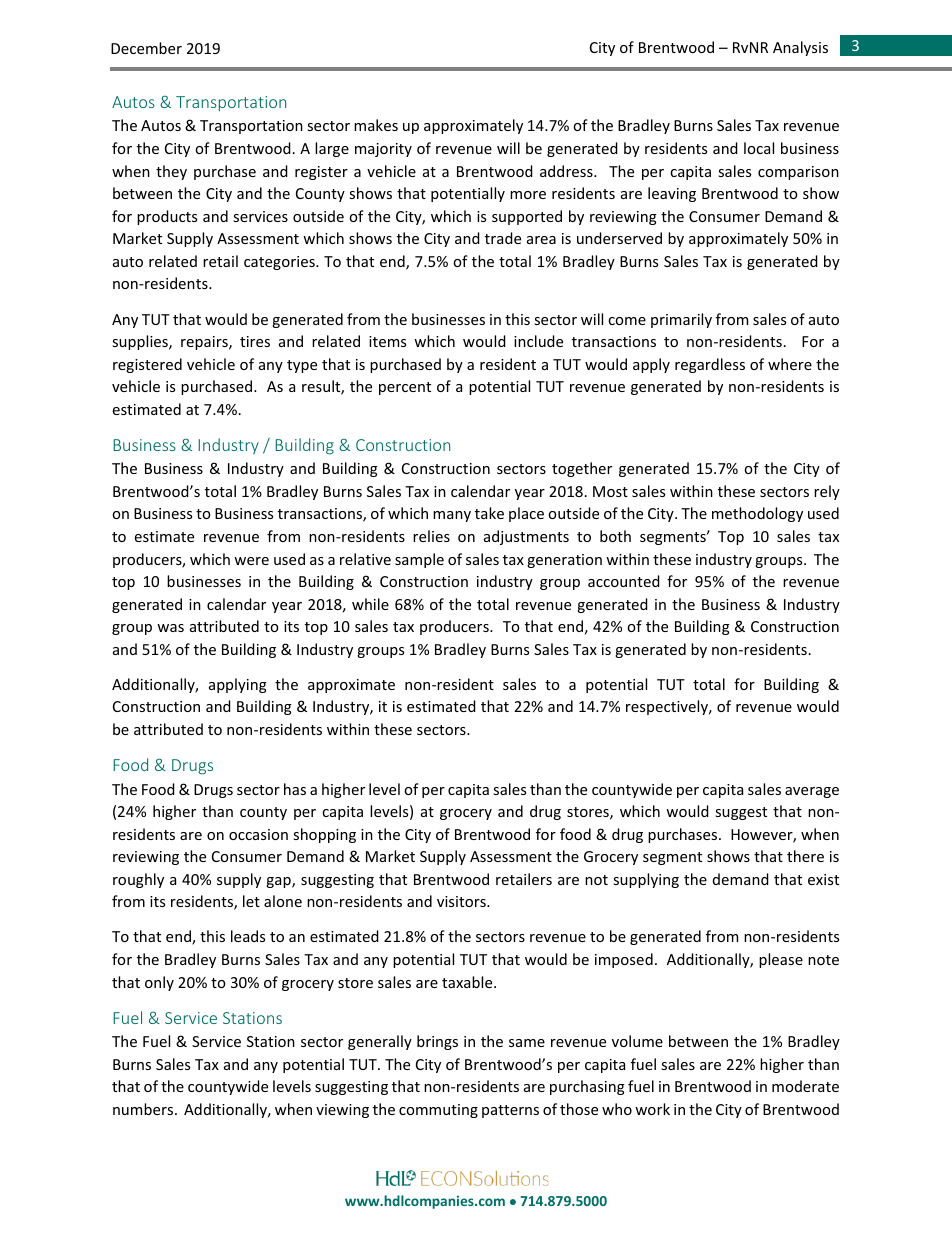 The image size is (952, 1233). I want to click on methodology, so click(757, 514).
